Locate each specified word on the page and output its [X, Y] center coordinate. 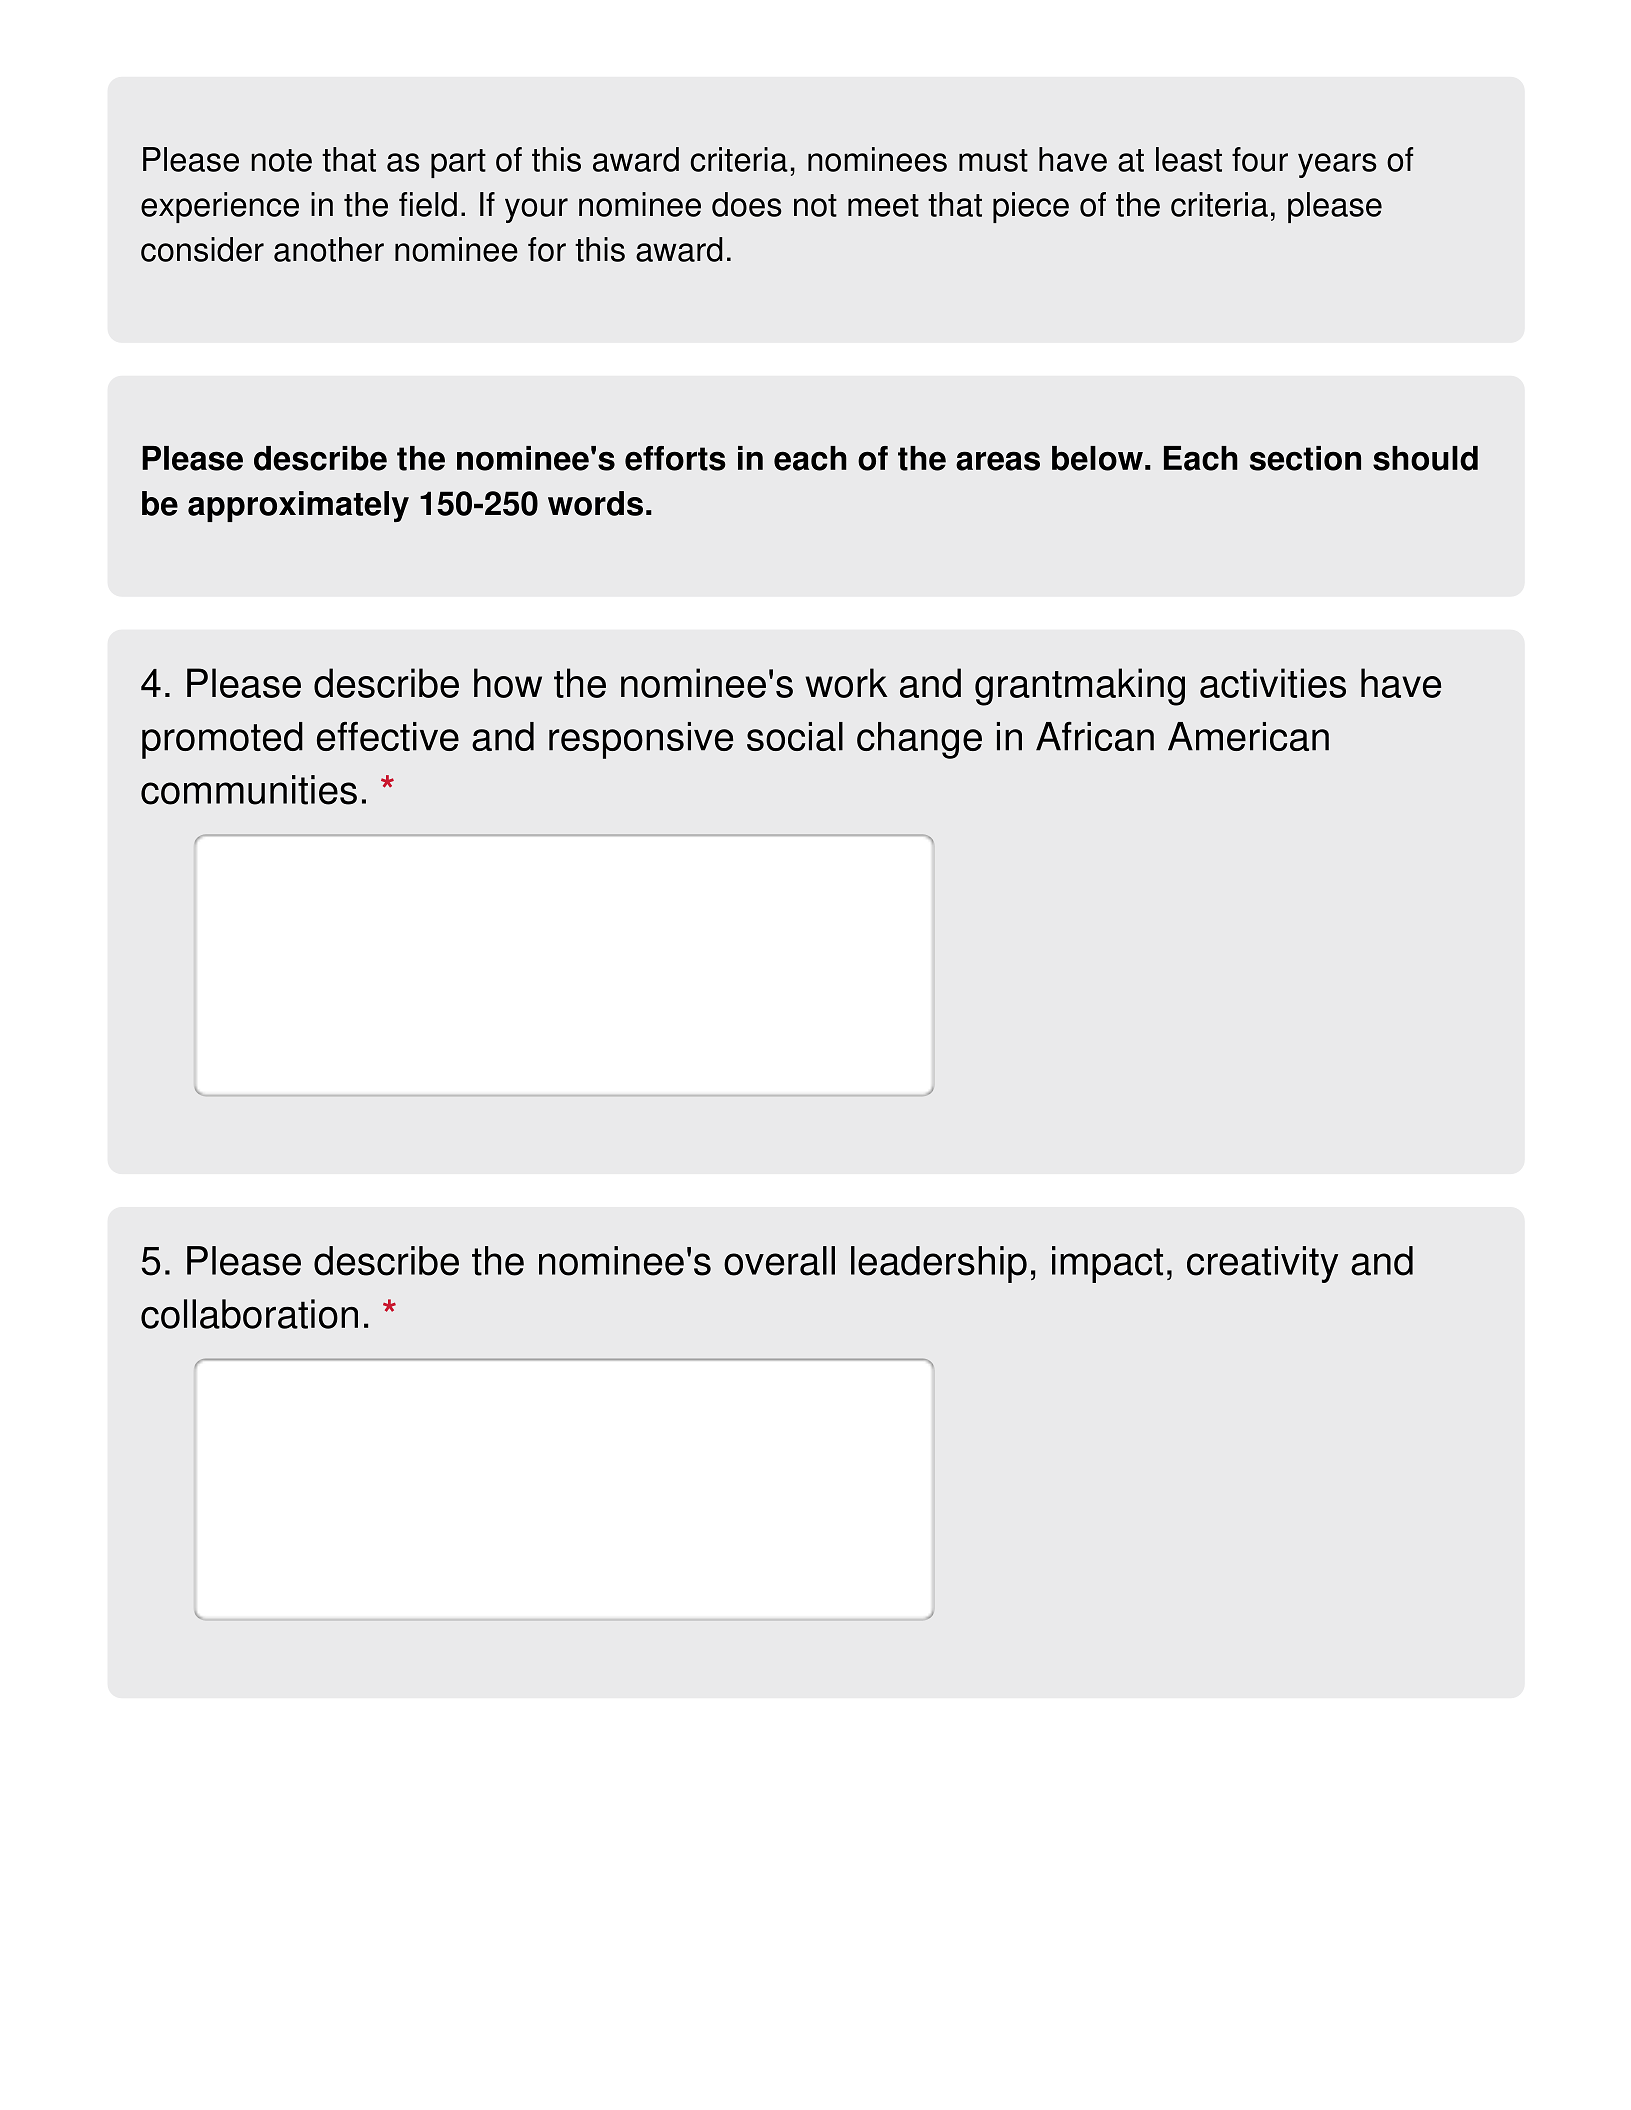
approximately [298, 506]
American [1248, 736]
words [595, 503]
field [428, 204]
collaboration [249, 1314]
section [1305, 458]
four [1260, 159]
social [795, 736]
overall [779, 1261]
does [747, 204]
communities [249, 790]
